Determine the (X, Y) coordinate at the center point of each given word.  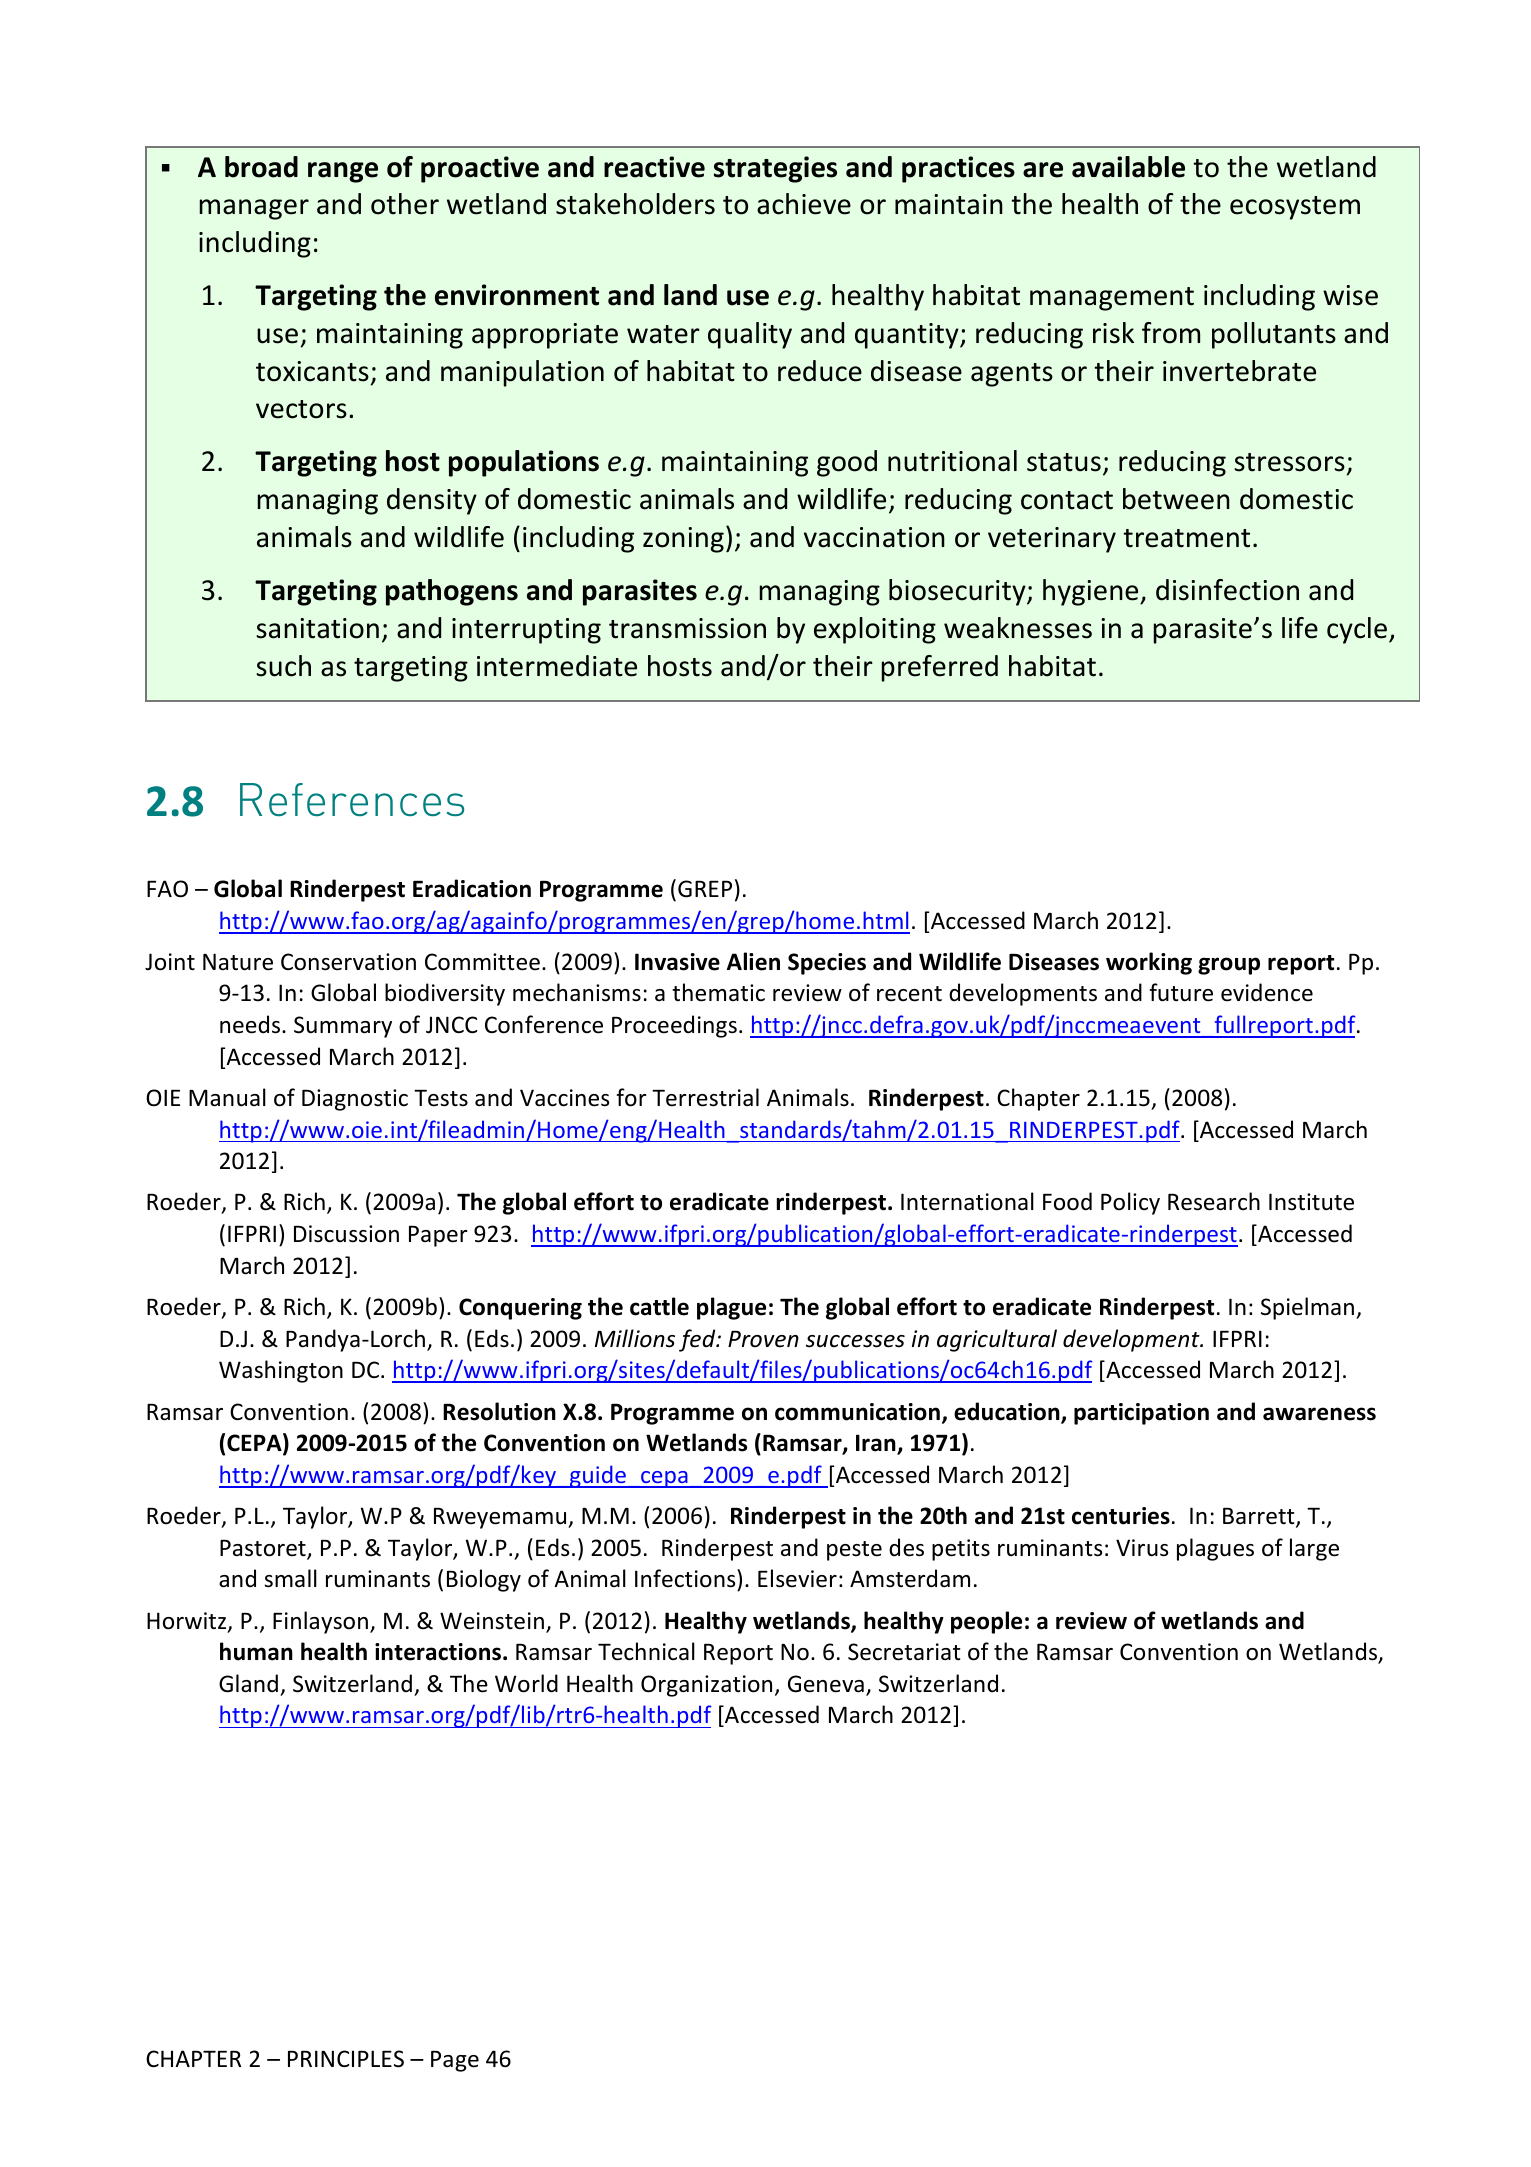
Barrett (1260, 1517)
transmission (687, 628)
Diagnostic (355, 1100)
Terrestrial (705, 1097)
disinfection (1227, 590)
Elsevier (797, 1578)
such (283, 666)
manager (254, 209)
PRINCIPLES (346, 2059)
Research (1214, 1201)
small (290, 1578)
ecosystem (1295, 208)
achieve (804, 204)
